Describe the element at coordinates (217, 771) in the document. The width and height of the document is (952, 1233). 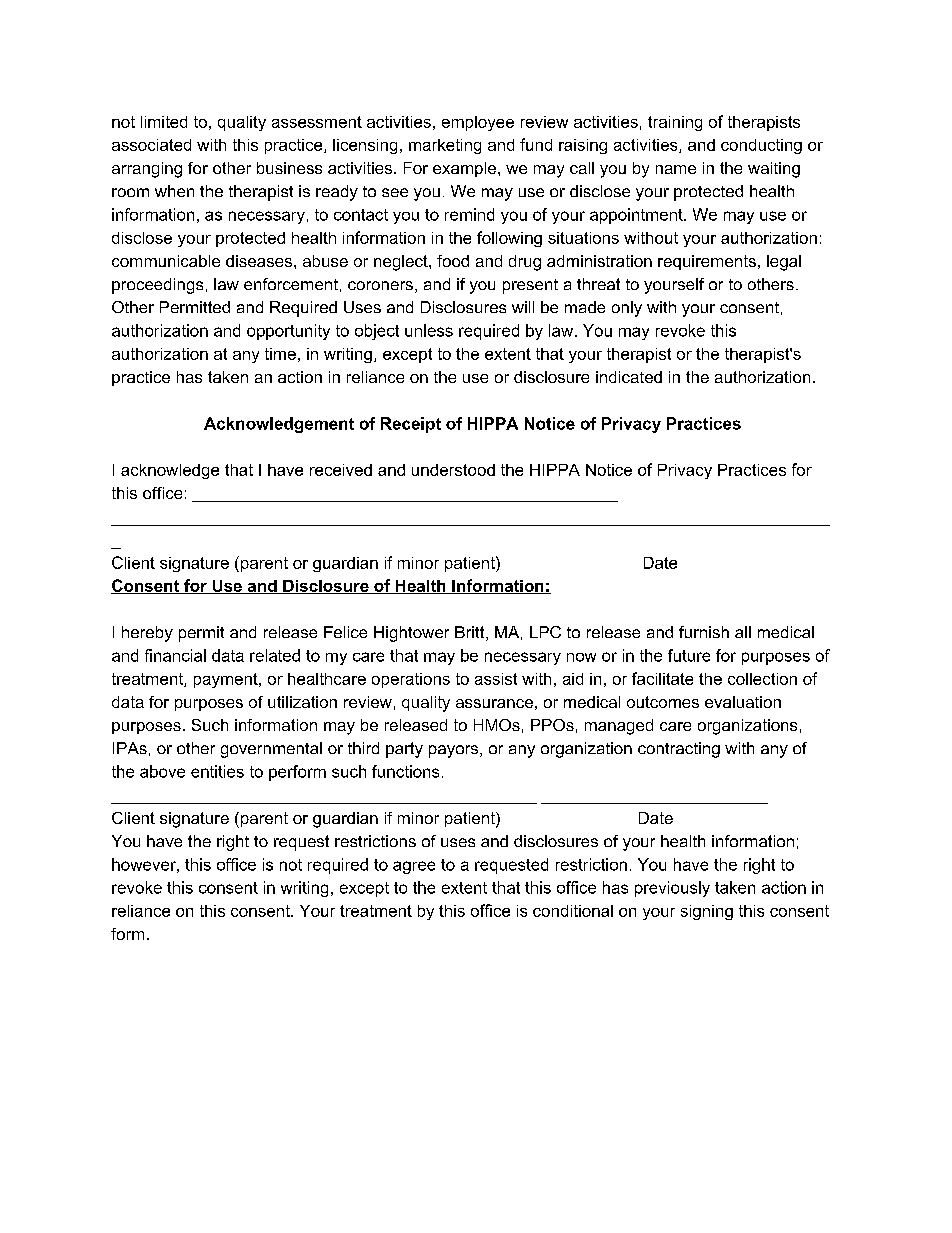
I see `entities` at that location.
